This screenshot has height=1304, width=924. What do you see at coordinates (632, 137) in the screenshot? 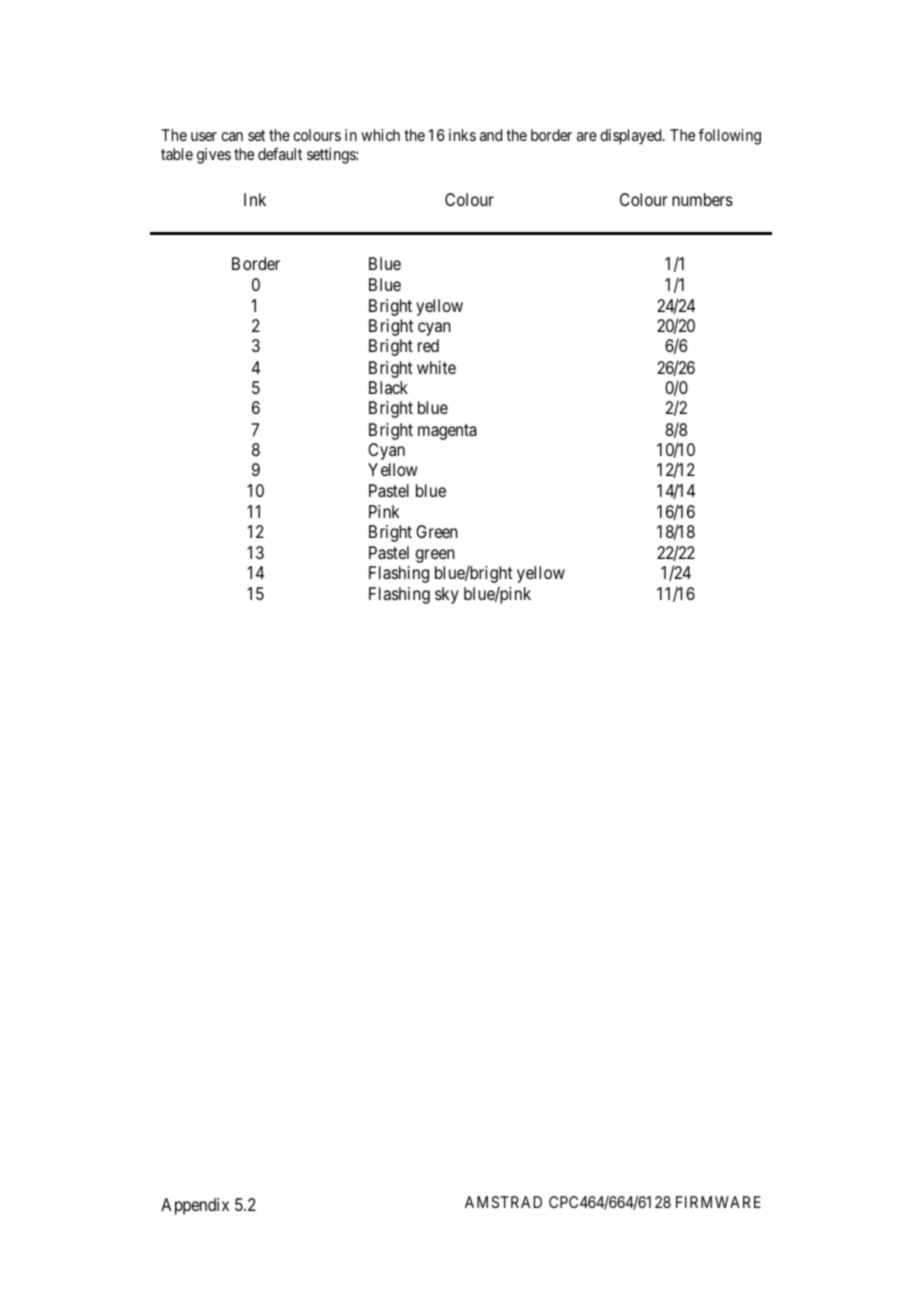
I see `displayed` at bounding box center [632, 137].
